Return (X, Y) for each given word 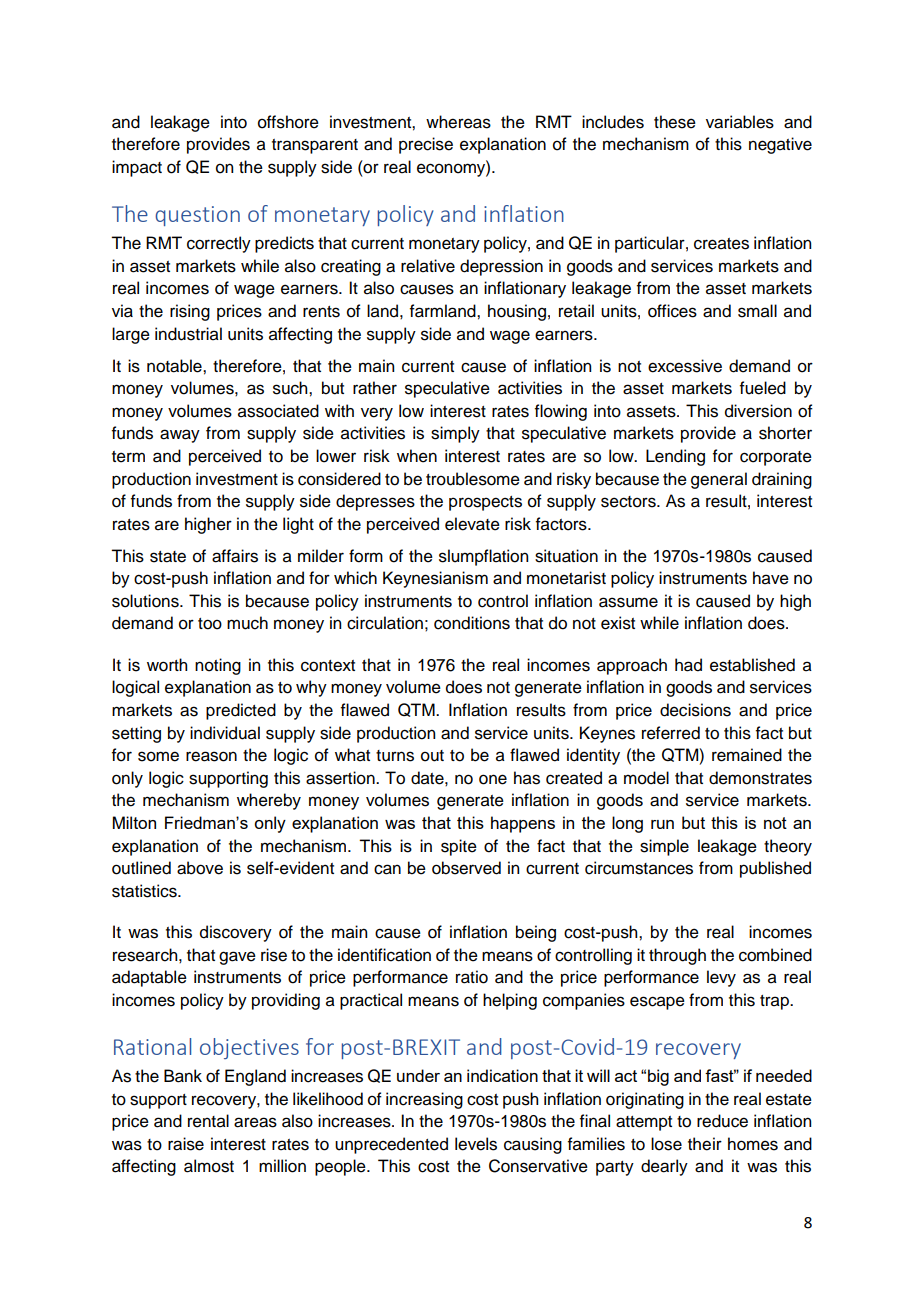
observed (466, 868)
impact (137, 168)
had (688, 665)
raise (186, 1144)
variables (740, 122)
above (200, 868)
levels (476, 1144)
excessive (685, 366)
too (210, 624)
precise (426, 145)
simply (455, 434)
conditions (472, 623)
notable (175, 366)
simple (664, 847)
